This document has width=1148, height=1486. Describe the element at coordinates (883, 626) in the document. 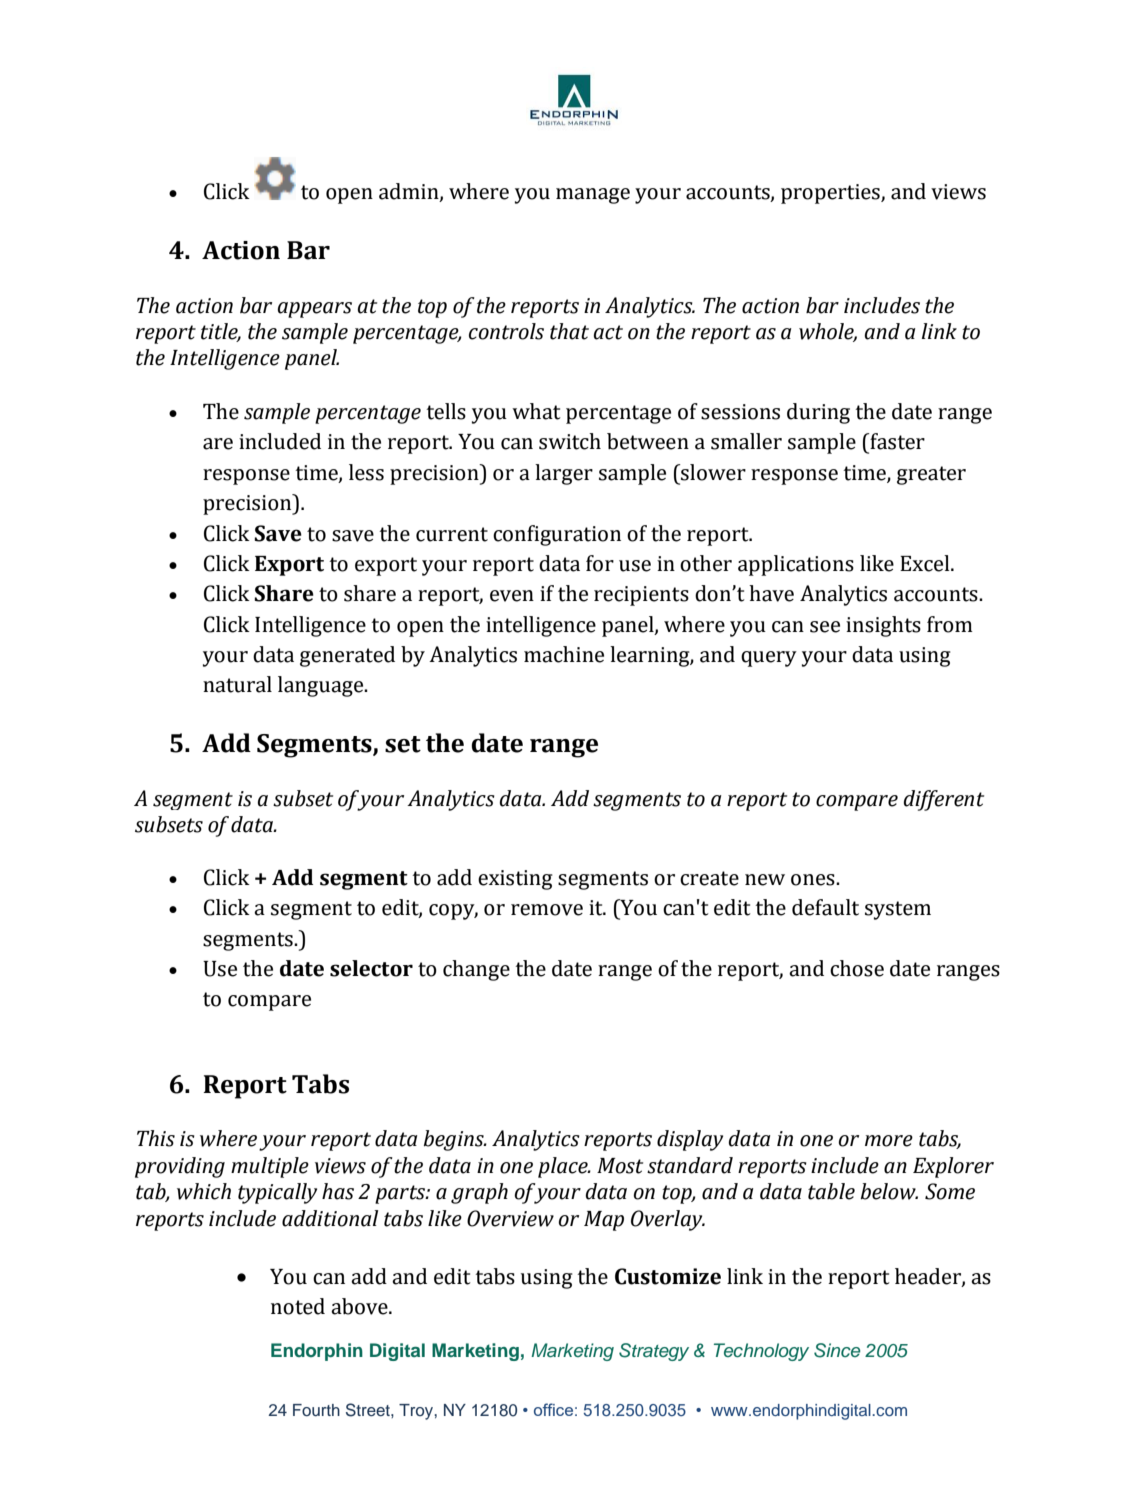

I see `insights` at that location.
